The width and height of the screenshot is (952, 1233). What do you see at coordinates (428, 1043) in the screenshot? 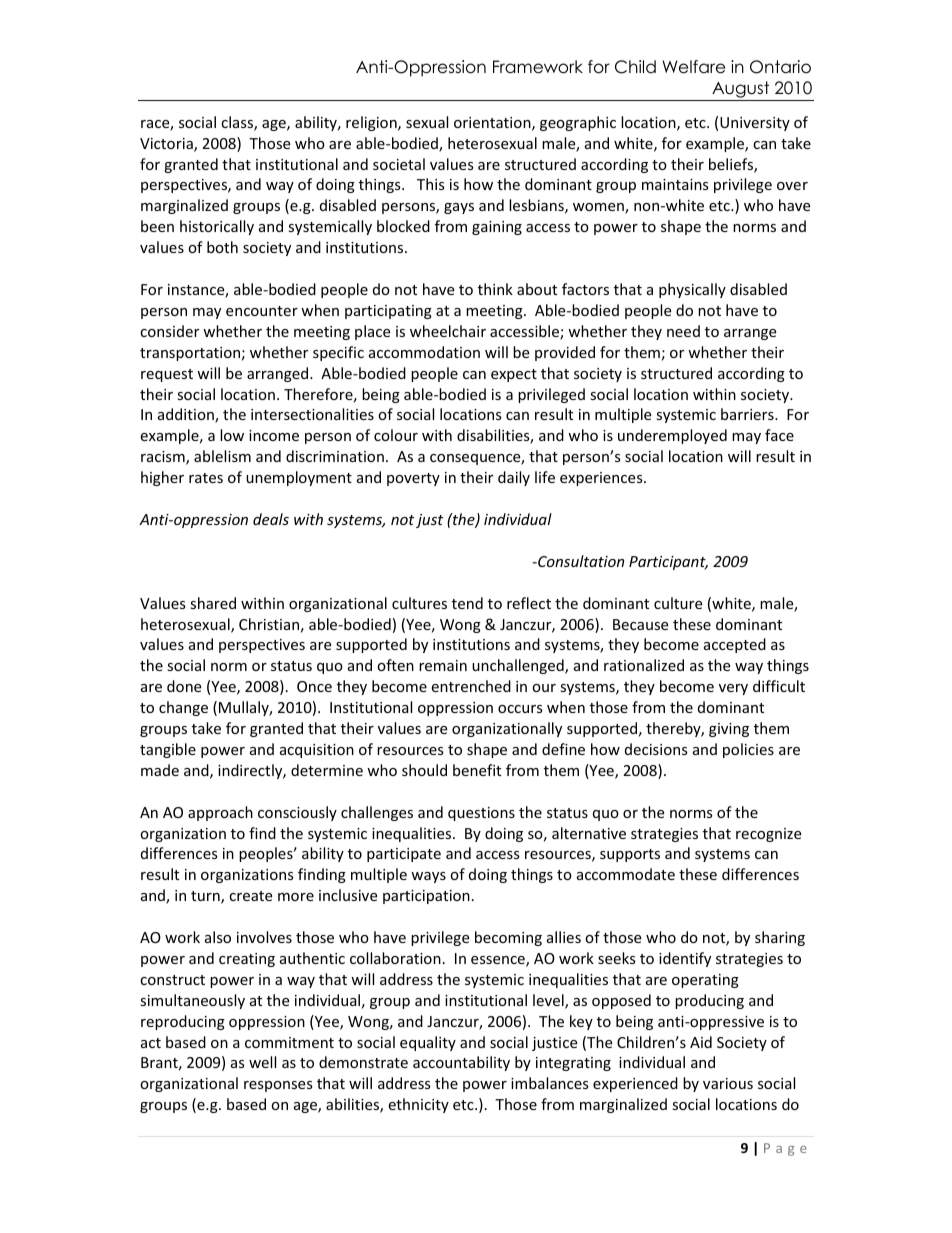
I see `equality` at bounding box center [428, 1043].
